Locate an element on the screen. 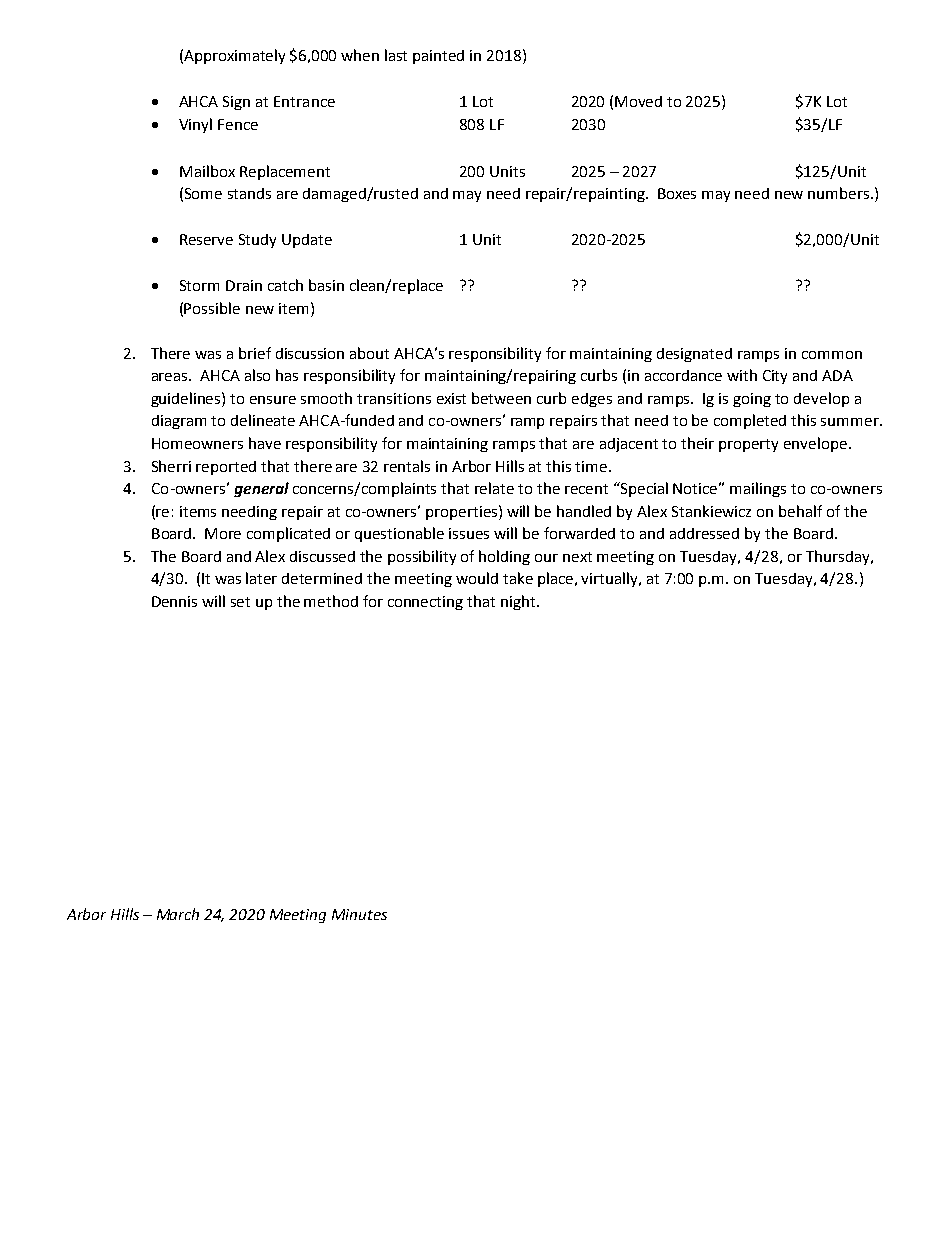 The image size is (952, 1233). March is located at coordinates (178, 914).
